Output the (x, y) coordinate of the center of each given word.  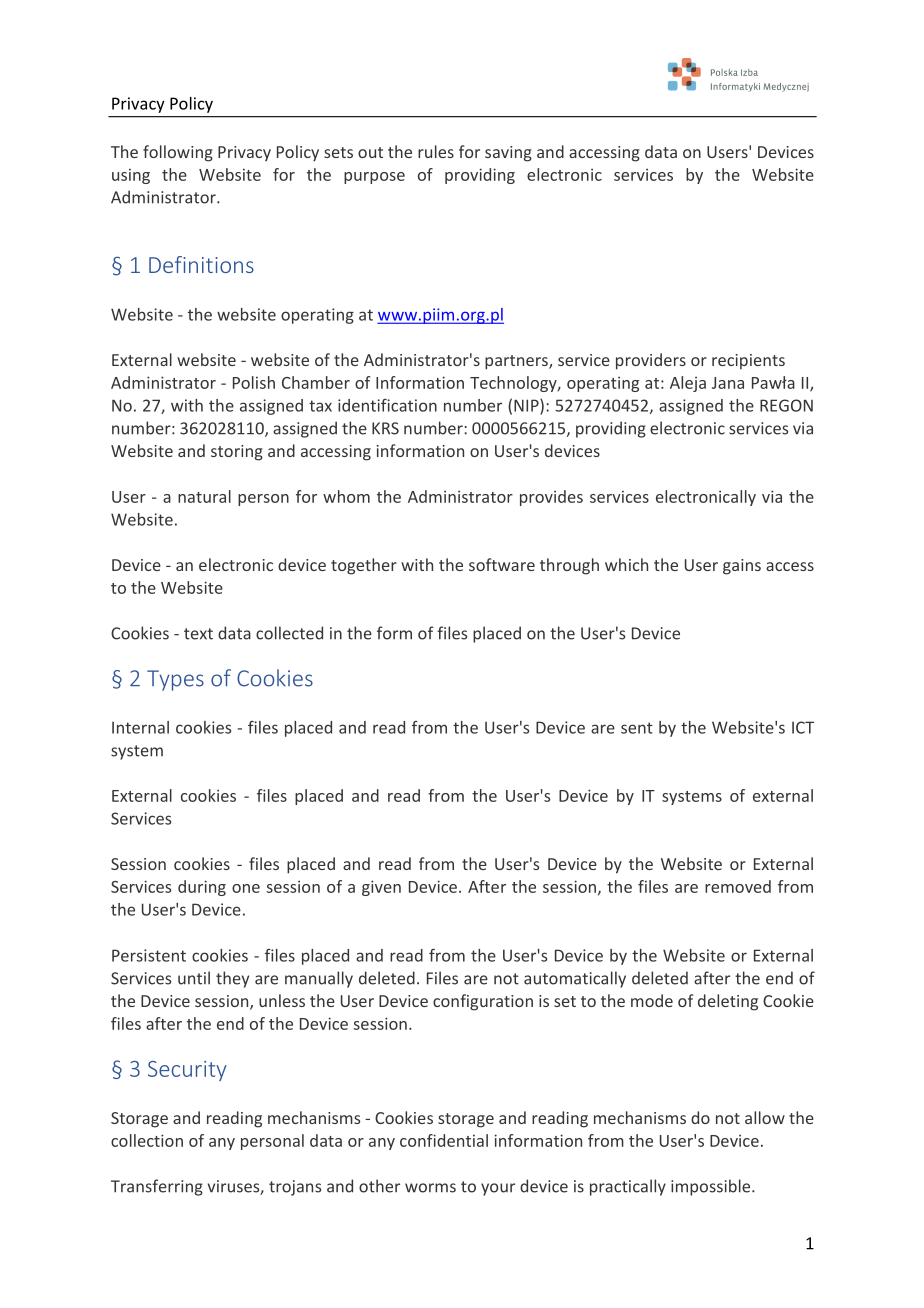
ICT (803, 727)
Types (175, 680)
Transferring (157, 1187)
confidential (444, 1140)
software (502, 564)
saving (508, 154)
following (178, 153)
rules (436, 151)
